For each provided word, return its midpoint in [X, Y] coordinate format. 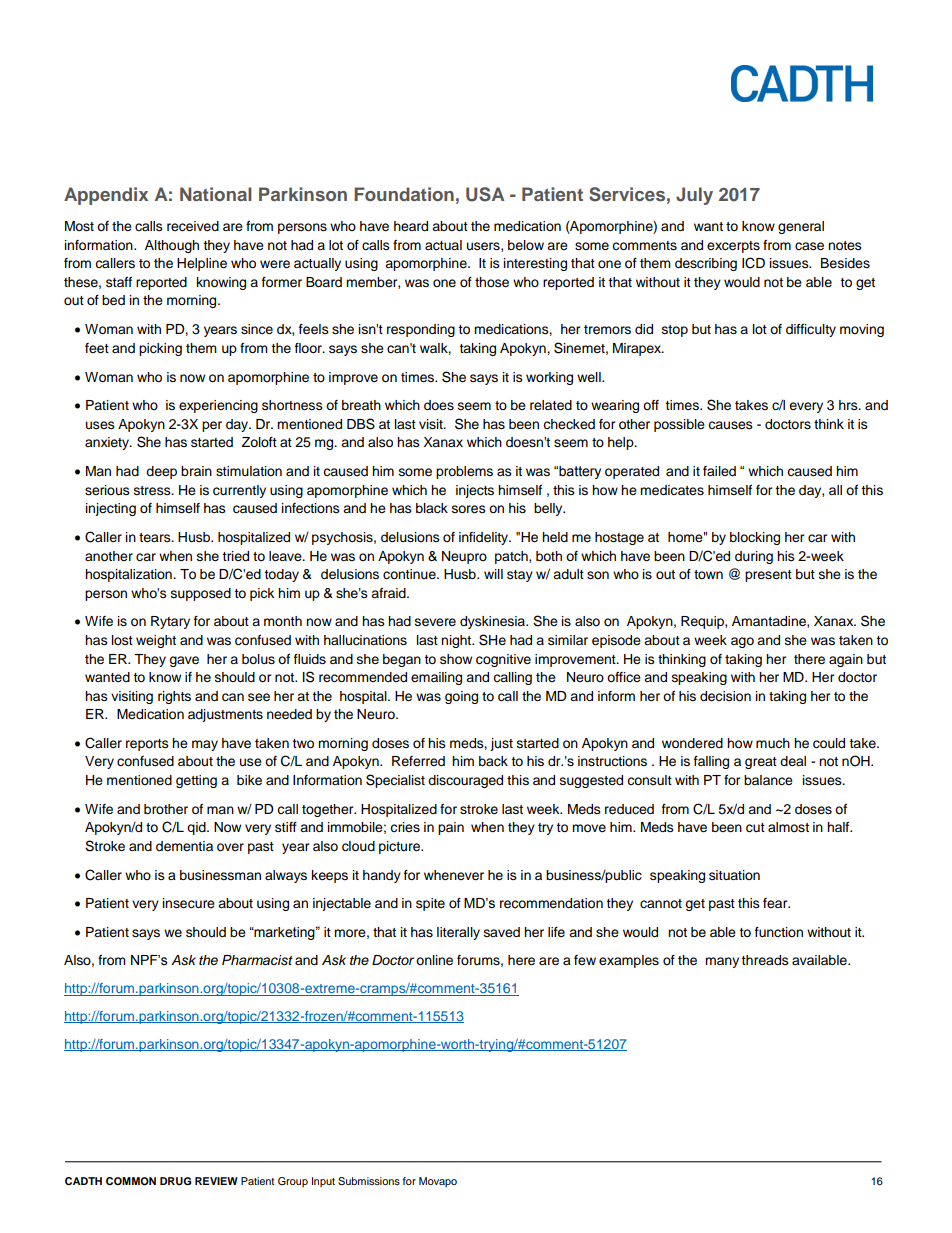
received [193, 226]
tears [156, 537]
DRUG [175, 1181]
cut [755, 828]
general [801, 227]
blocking [755, 538]
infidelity [485, 538]
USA [485, 194]
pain [451, 828]
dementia [184, 846]
